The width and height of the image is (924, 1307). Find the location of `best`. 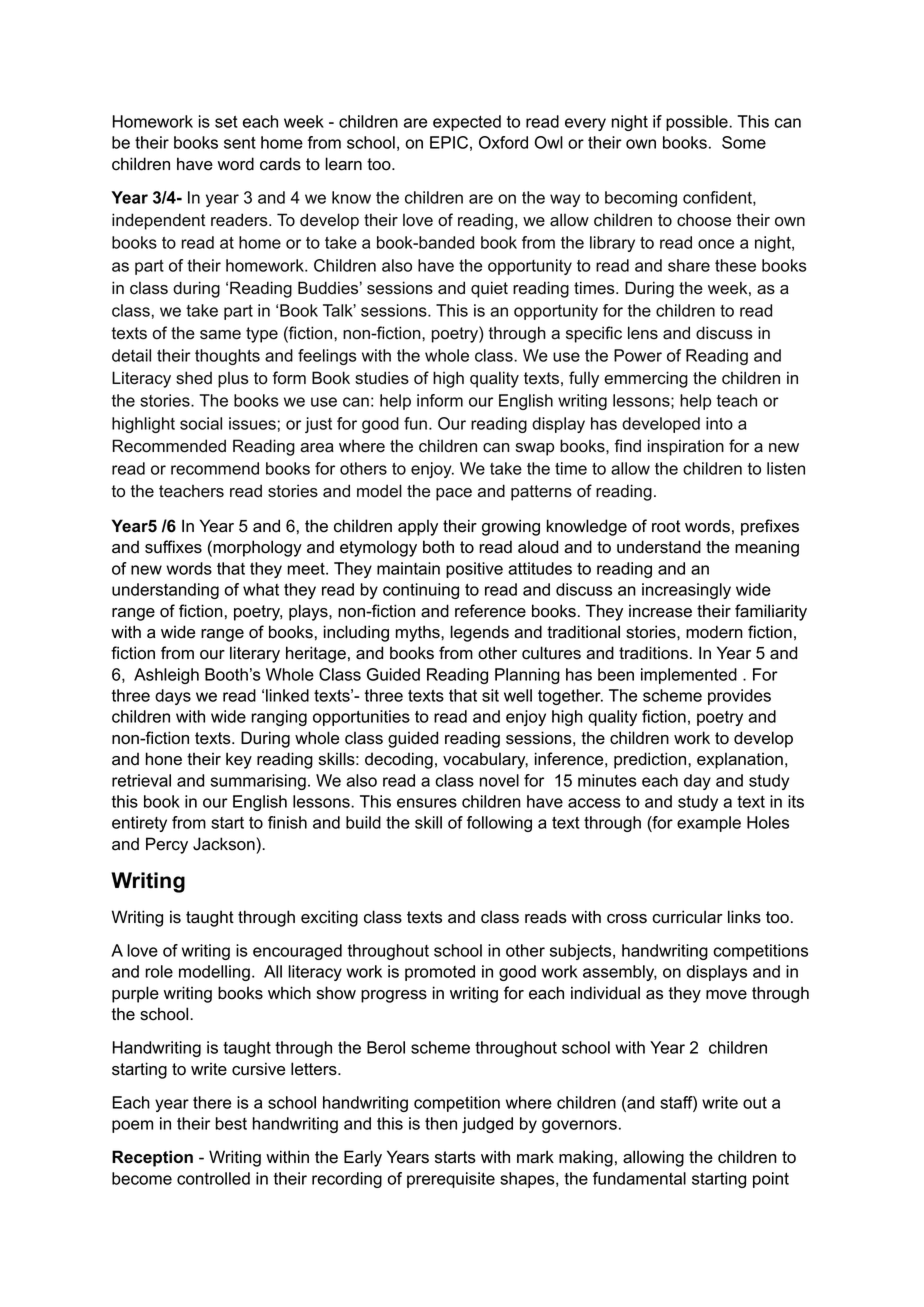

best is located at coordinates (231, 1123).
